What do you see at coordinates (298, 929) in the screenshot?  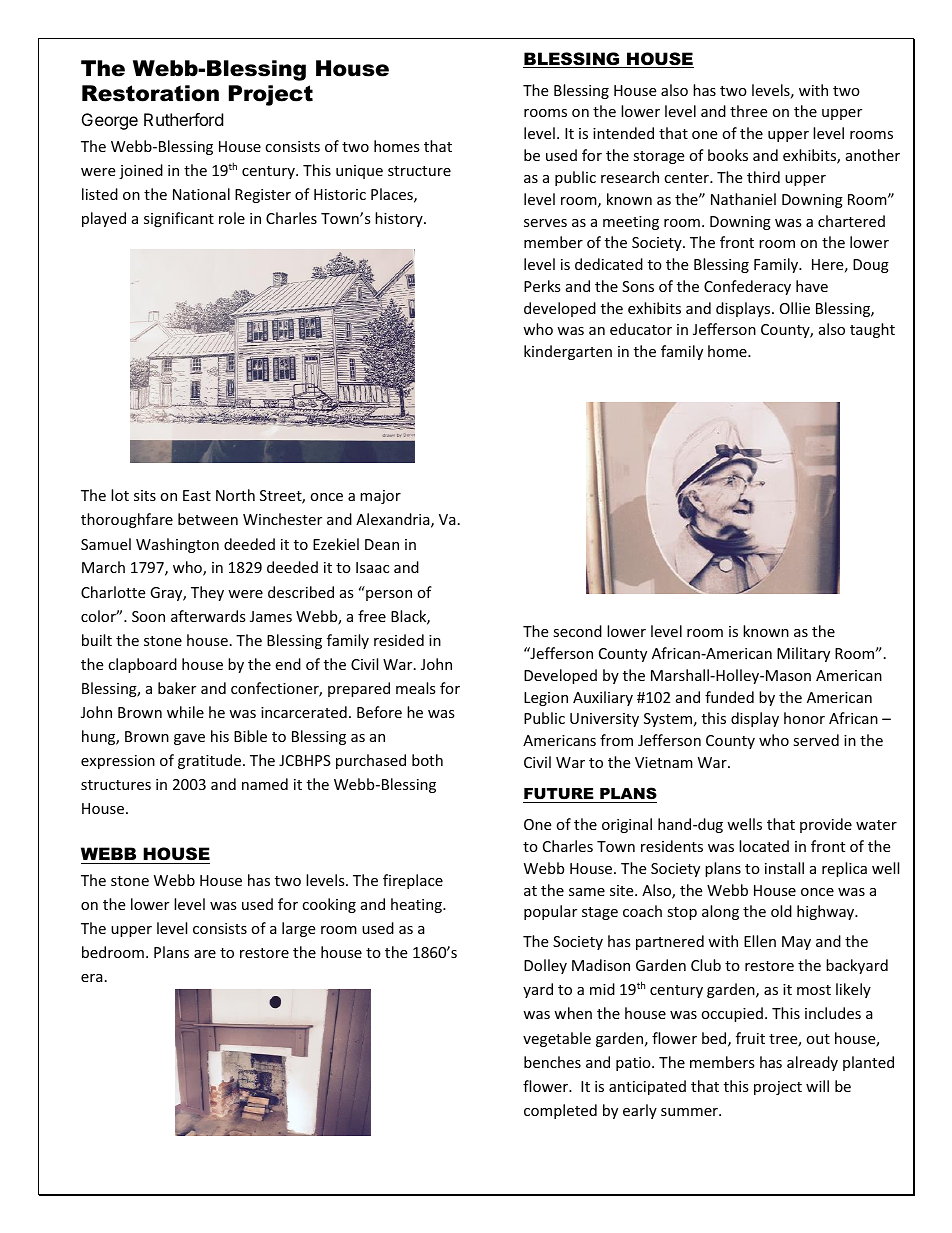 I see `large` at bounding box center [298, 929].
